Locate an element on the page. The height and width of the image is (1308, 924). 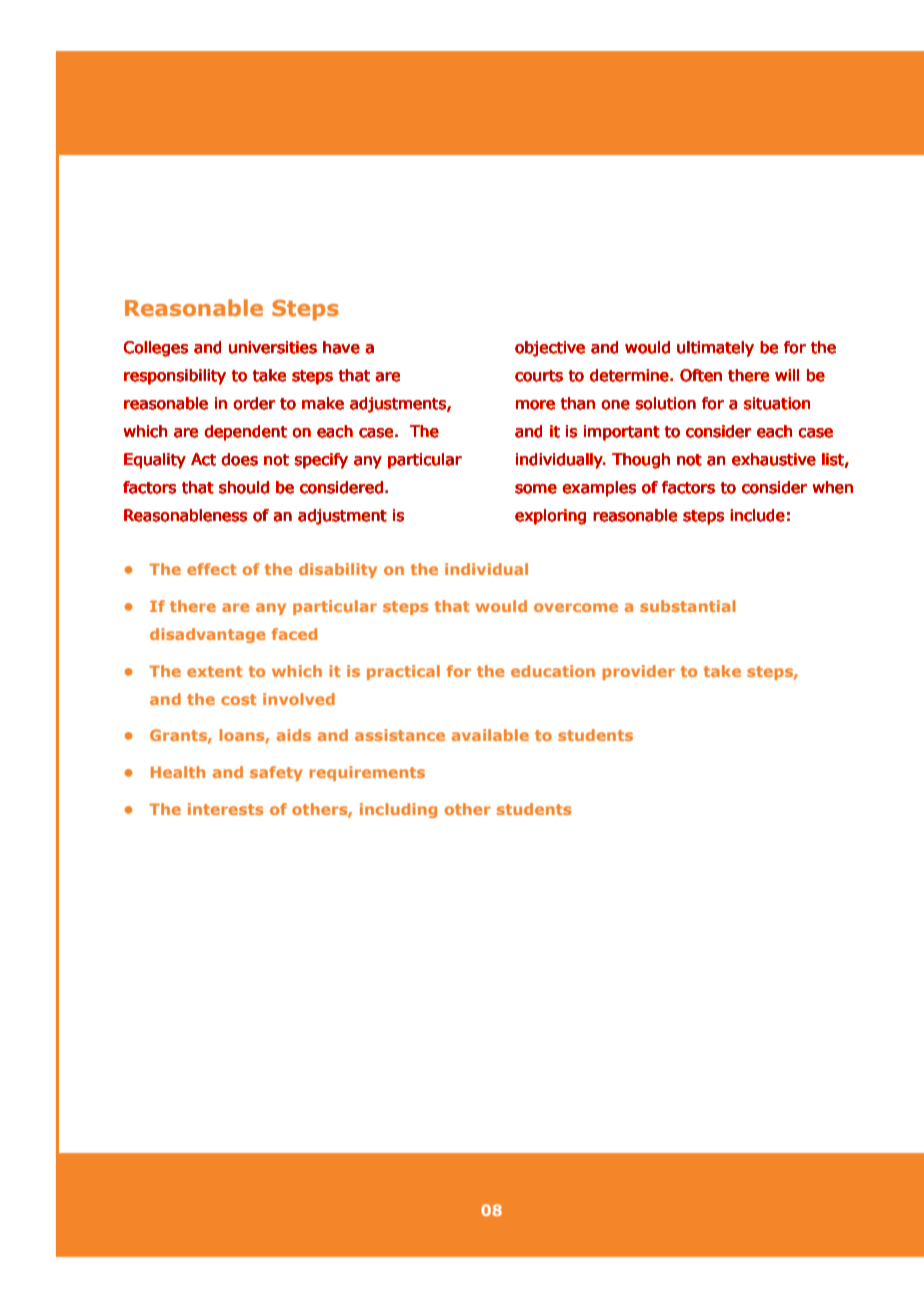
overcome is located at coordinates (576, 607).
